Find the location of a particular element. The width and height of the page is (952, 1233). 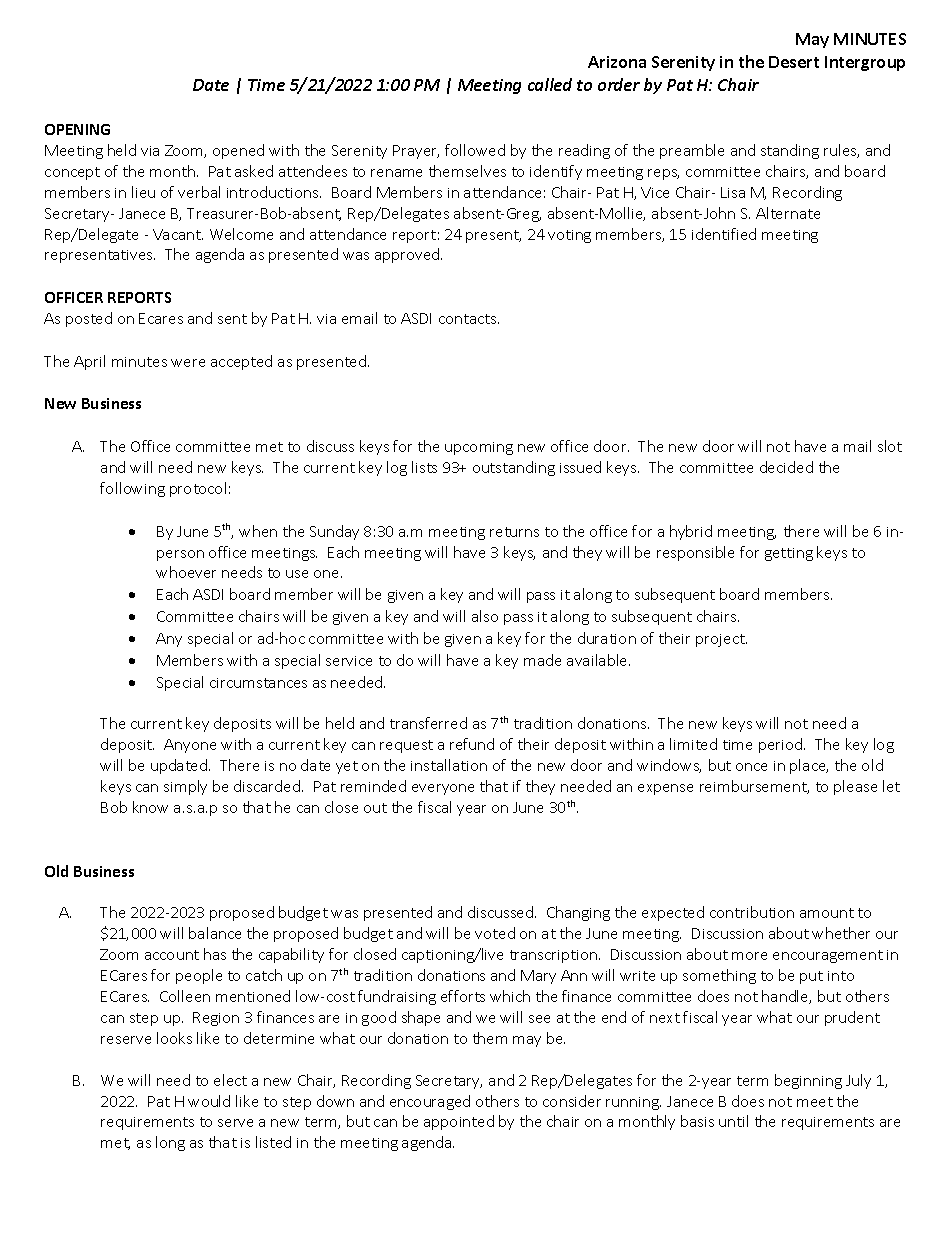

appointed is located at coordinates (459, 1122).
